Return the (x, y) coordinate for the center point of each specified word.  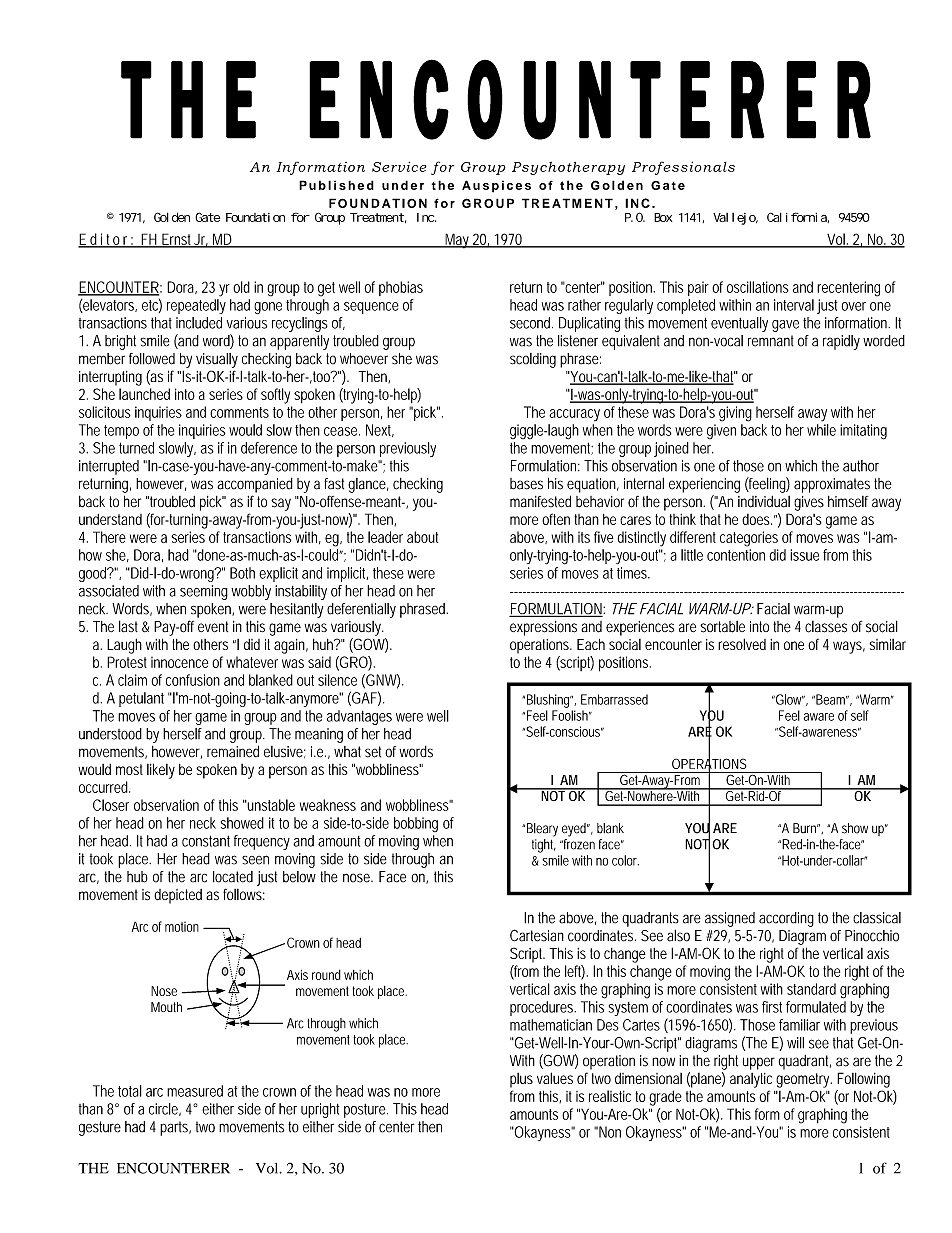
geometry (804, 1080)
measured (195, 1091)
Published (336, 185)
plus (521, 1080)
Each (591, 644)
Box (663, 217)
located (233, 877)
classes (826, 627)
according (786, 919)
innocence (179, 662)
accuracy (574, 415)
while (821, 430)
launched (144, 394)
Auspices (496, 186)
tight (544, 846)
